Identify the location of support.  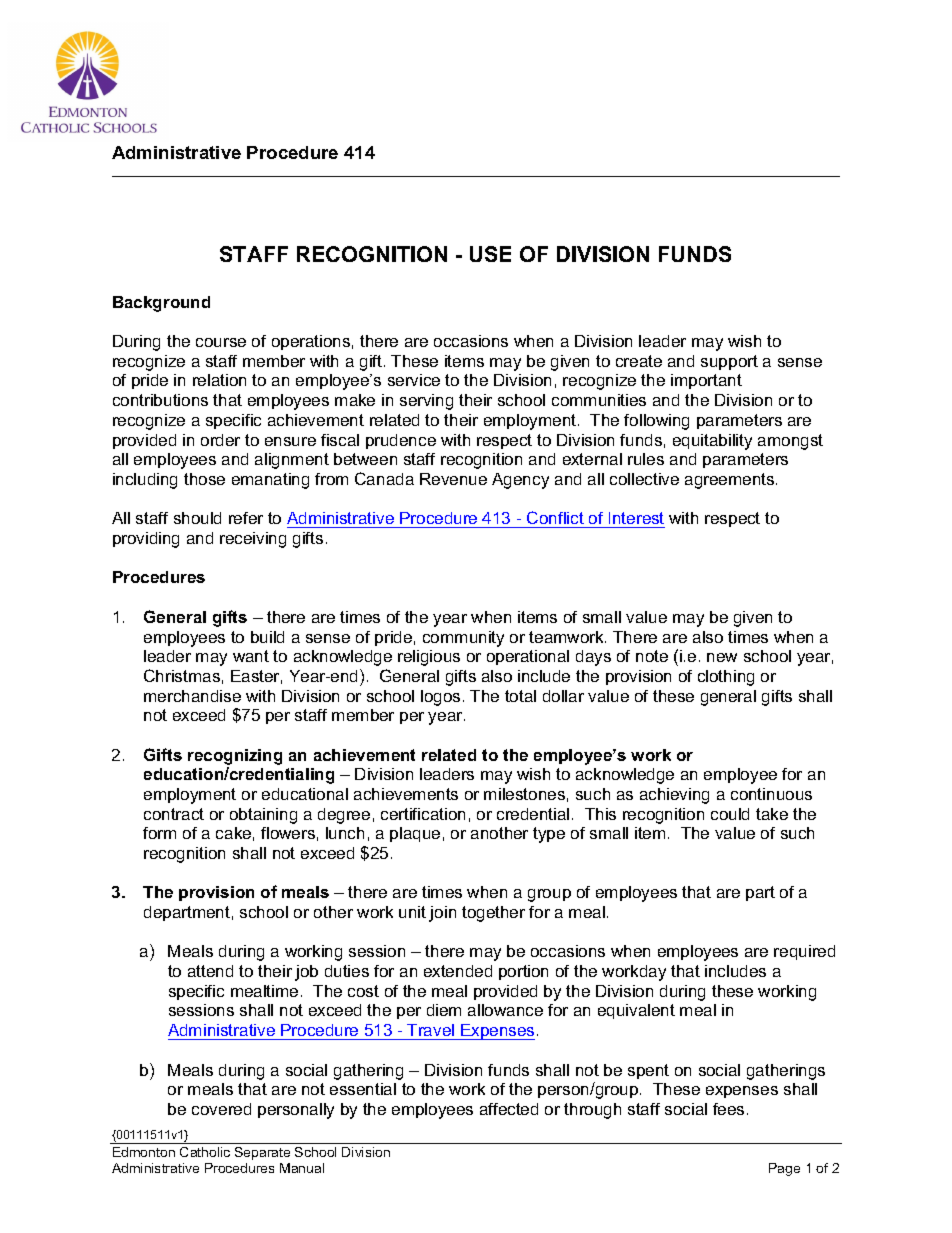
(729, 362).
